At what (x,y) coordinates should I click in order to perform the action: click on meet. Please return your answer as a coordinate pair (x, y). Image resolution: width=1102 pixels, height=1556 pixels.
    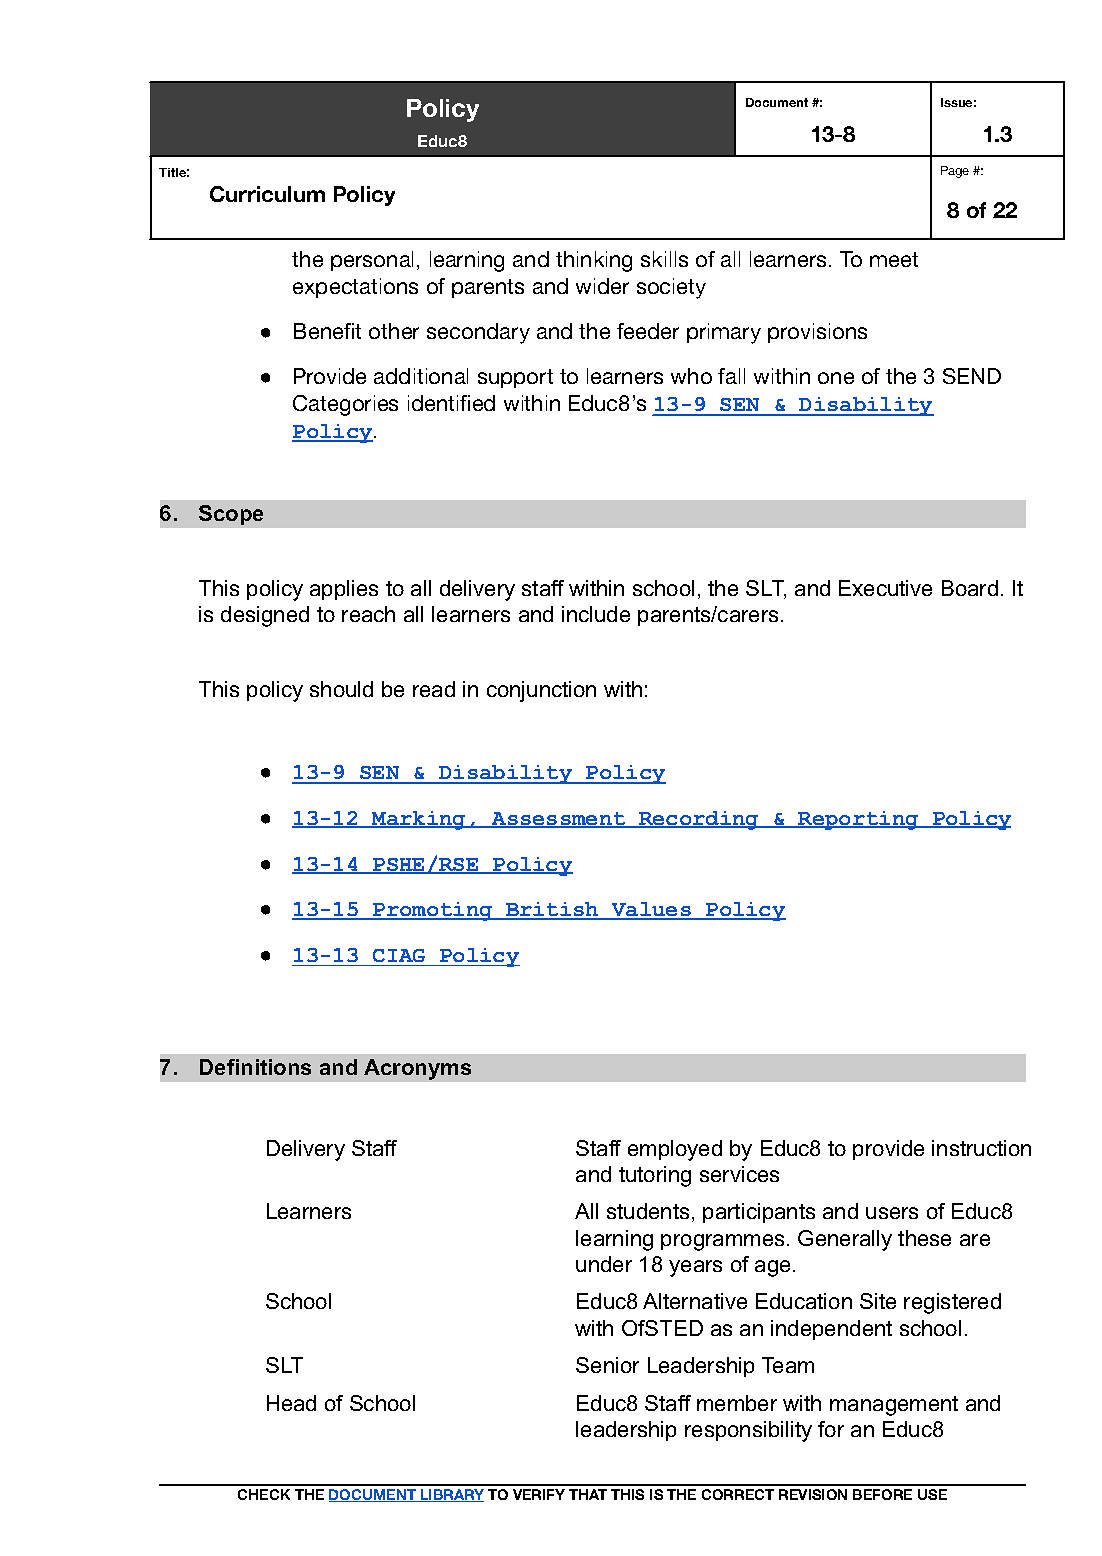
    Looking at the image, I should click on (894, 259).
